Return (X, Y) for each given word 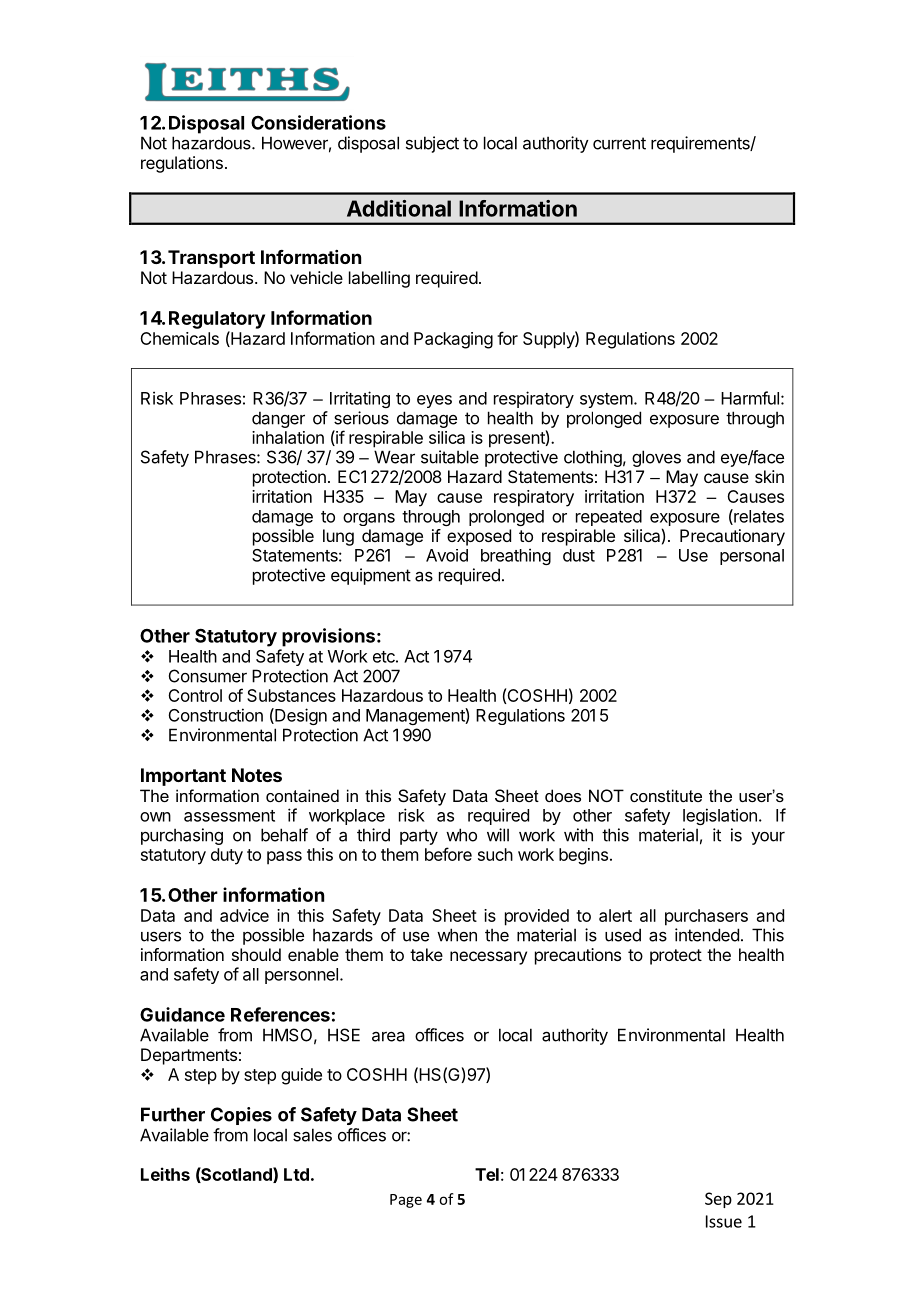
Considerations (318, 122)
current (619, 143)
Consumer (208, 676)
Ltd (296, 1174)
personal (752, 557)
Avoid (447, 555)
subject (432, 144)
